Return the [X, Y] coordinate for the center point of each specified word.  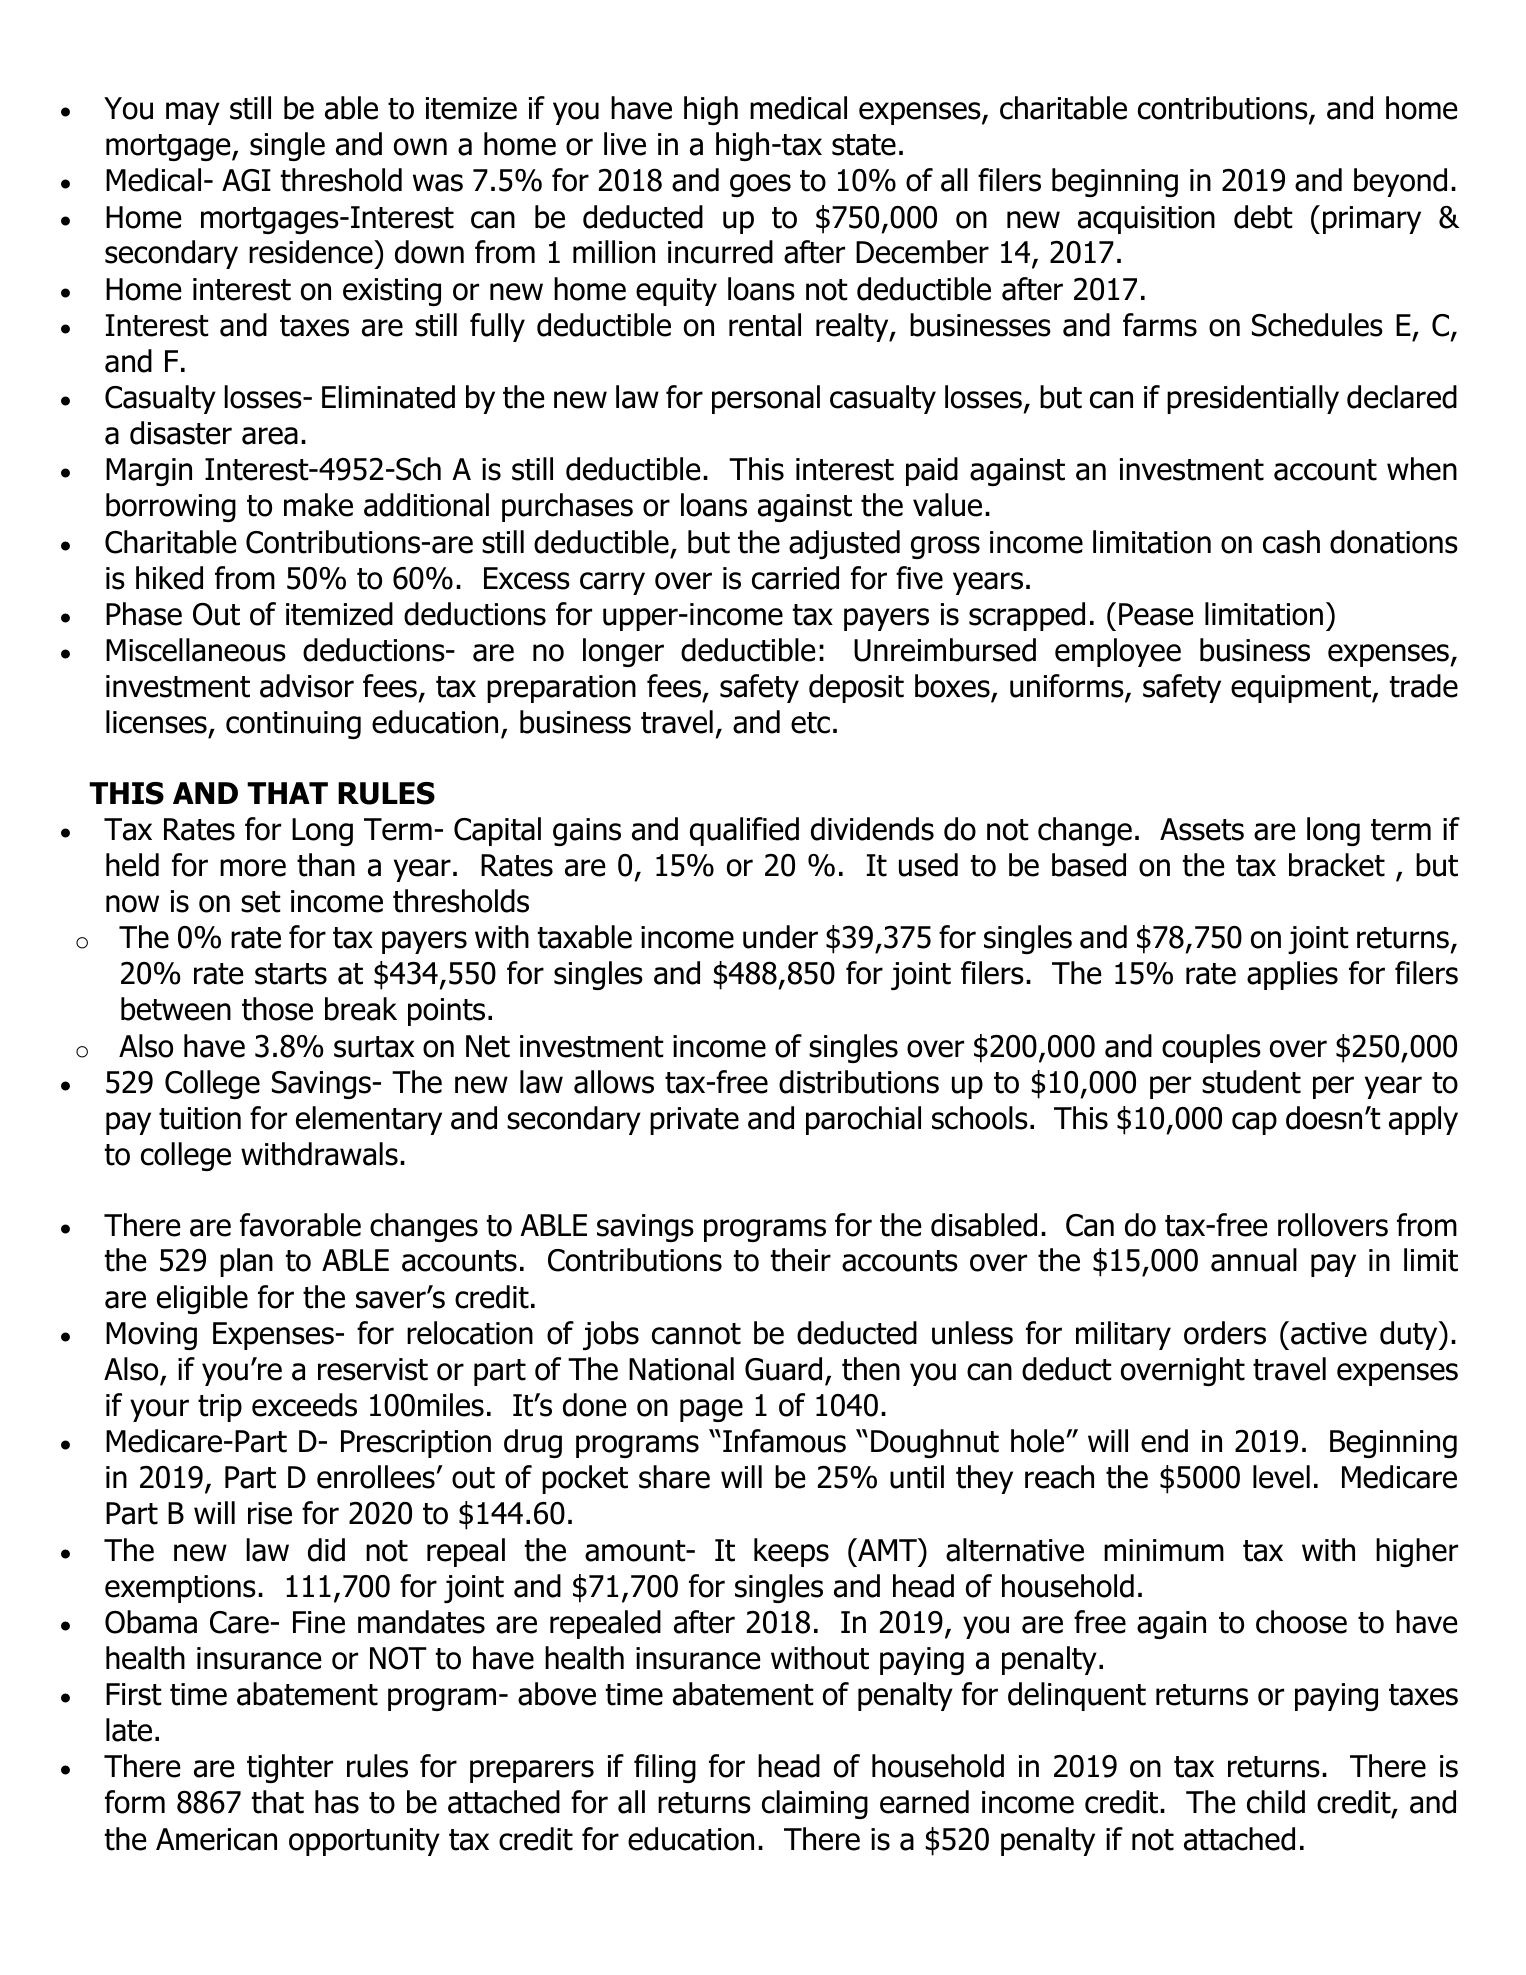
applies [1292, 975]
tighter [290, 1768]
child [1276, 1802]
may [193, 113]
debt [1263, 217]
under [780, 937]
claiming [815, 1804]
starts [291, 974]
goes [760, 185]
